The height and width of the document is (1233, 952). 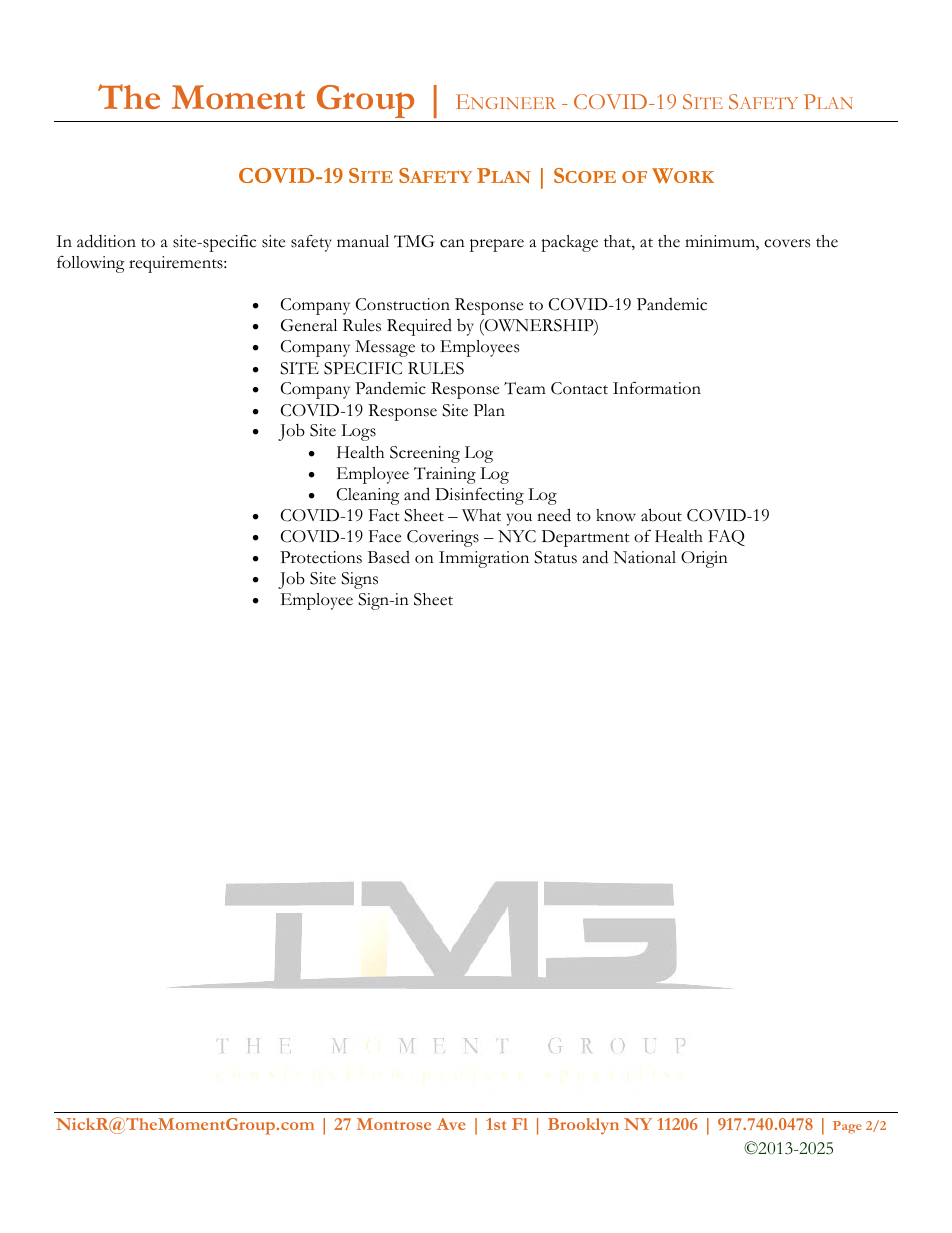 What do you see at coordinates (451, 1124) in the document?
I see `Ave` at bounding box center [451, 1124].
